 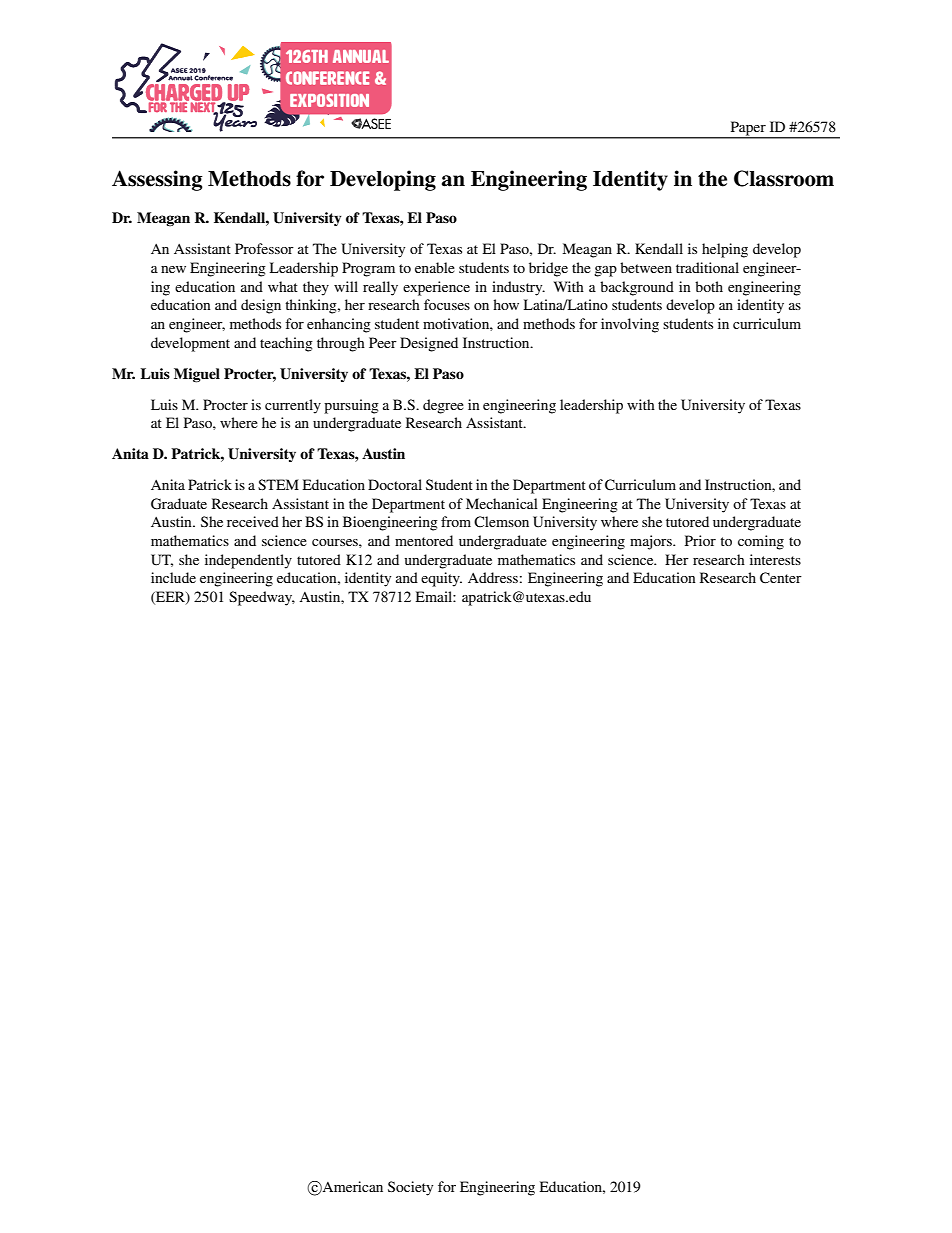 What do you see at coordinates (424, 540) in the image?
I see `mentored` at bounding box center [424, 540].
